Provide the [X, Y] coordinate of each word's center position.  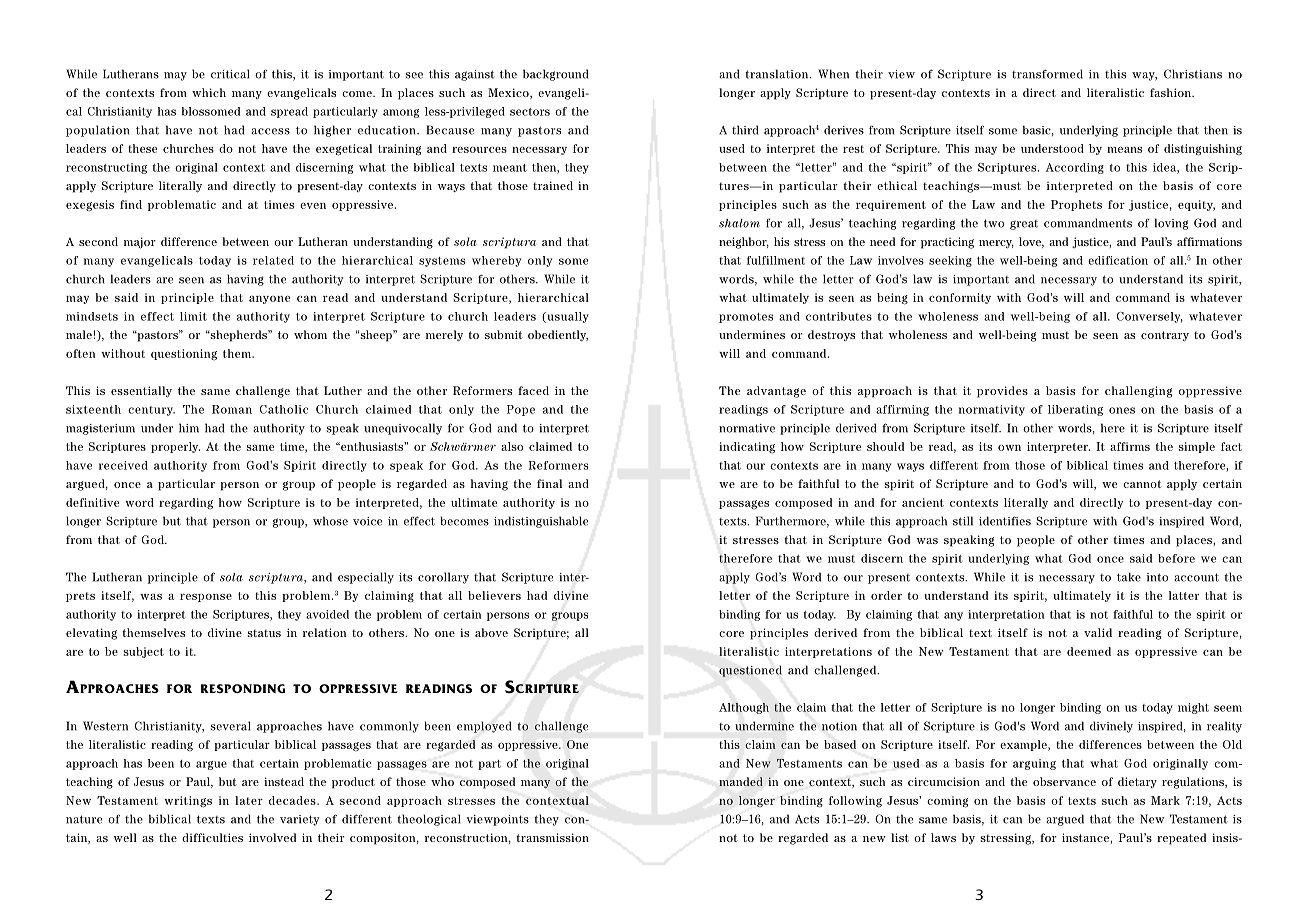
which [209, 92]
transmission [552, 837]
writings [188, 802]
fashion [1171, 92]
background [555, 75]
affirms [1130, 446]
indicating [747, 448]
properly [175, 447]
